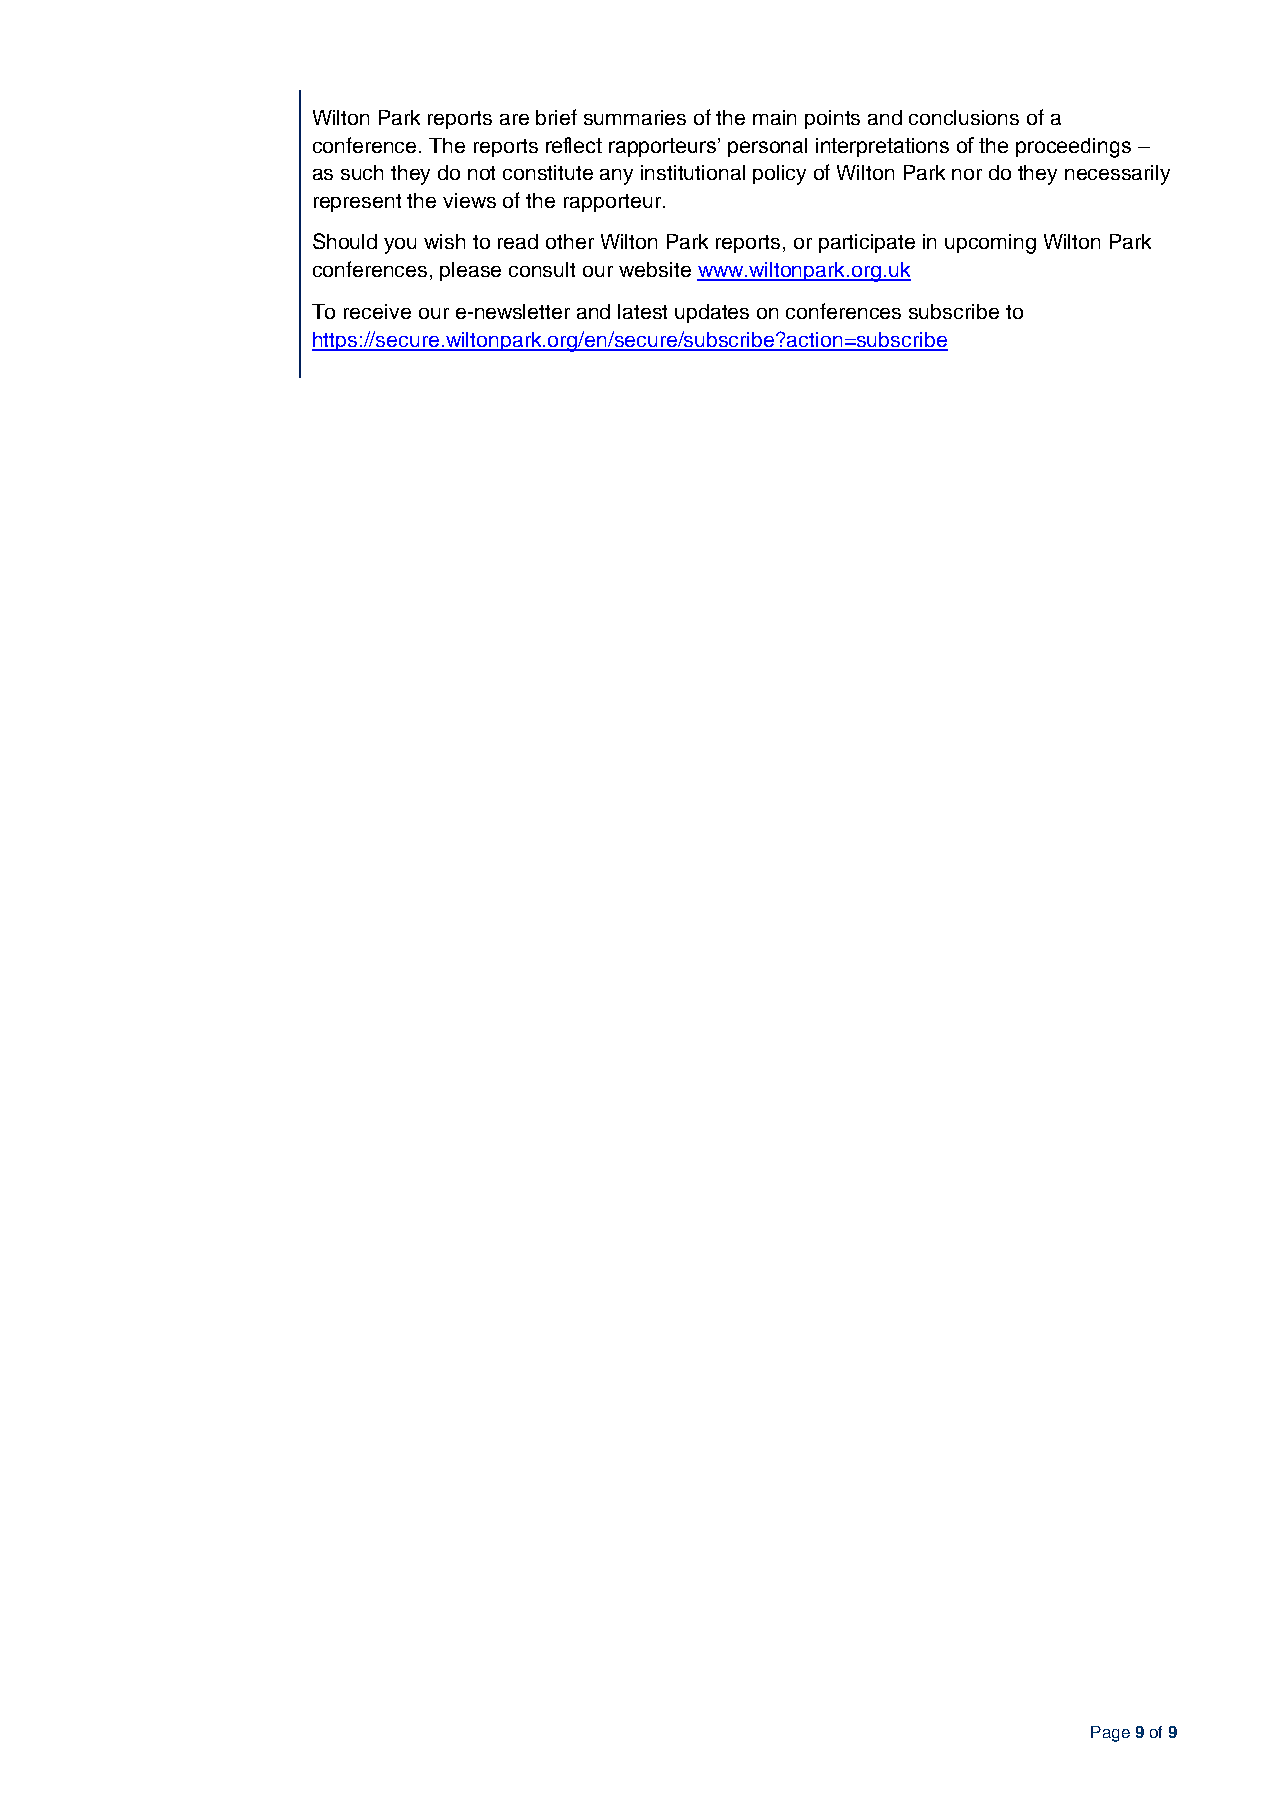  I want to click on updates, so click(712, 313).
